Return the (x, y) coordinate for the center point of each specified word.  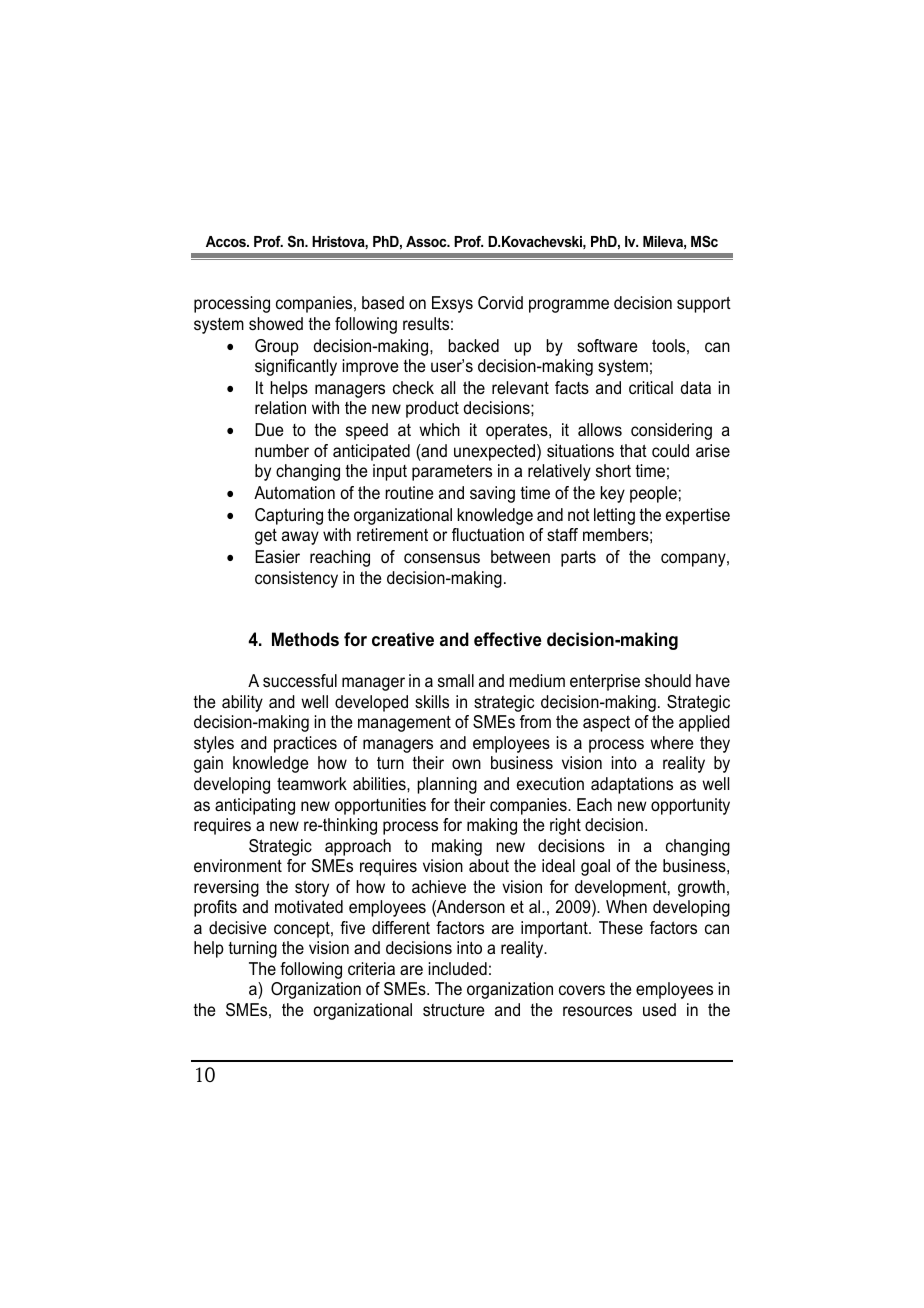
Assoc (427, 241)
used (659, 1009)
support (704, 304)
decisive (237, 927)
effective (507, 639)
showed (276, 323)
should (668, 680)
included (458, 968)
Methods (305, 639)
